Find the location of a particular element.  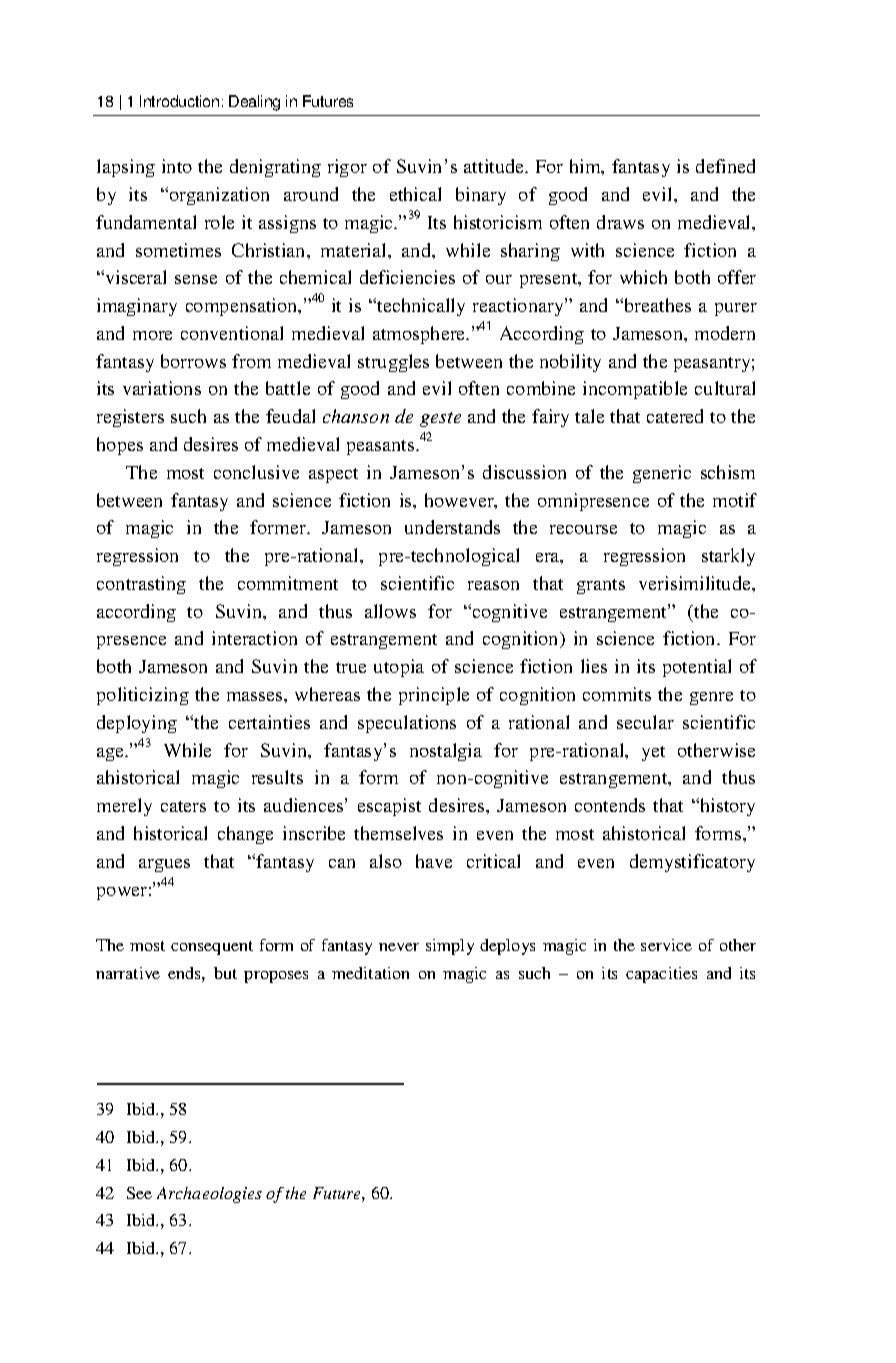

caters is located at coordinates (183, 806).
